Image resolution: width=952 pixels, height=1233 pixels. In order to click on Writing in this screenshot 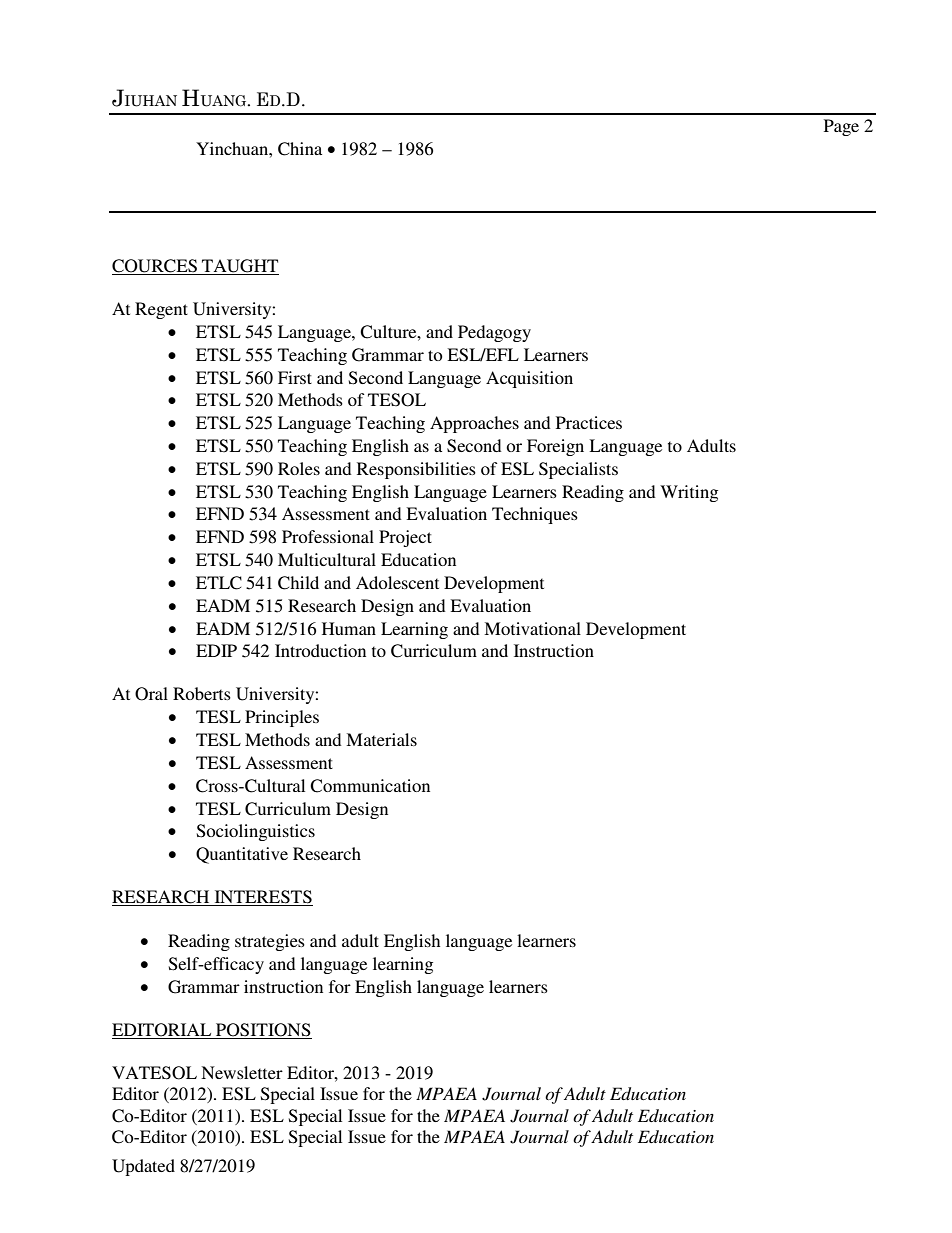, I will do `click(689, 493)`.
